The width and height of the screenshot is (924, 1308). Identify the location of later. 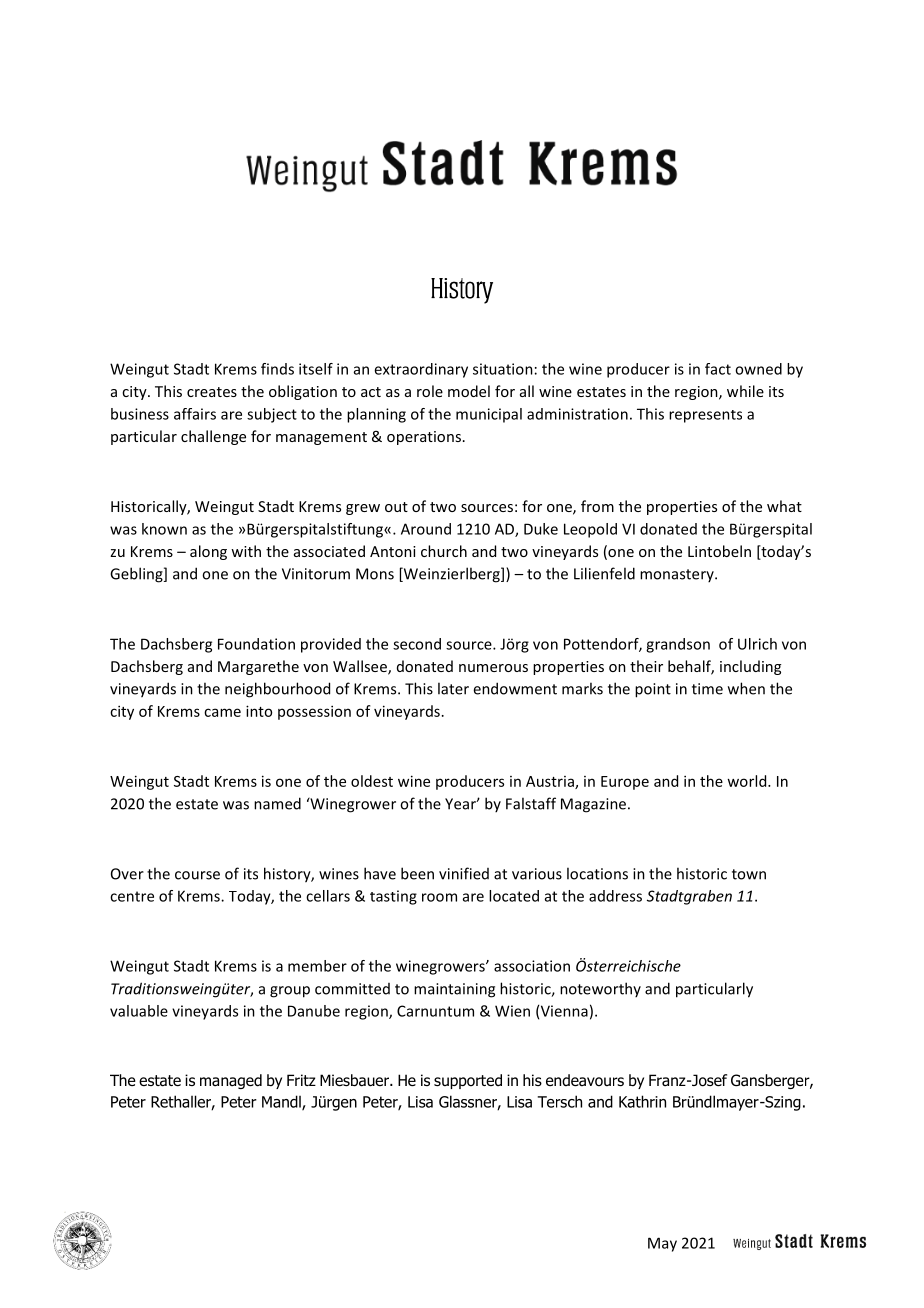
(453, 688).
